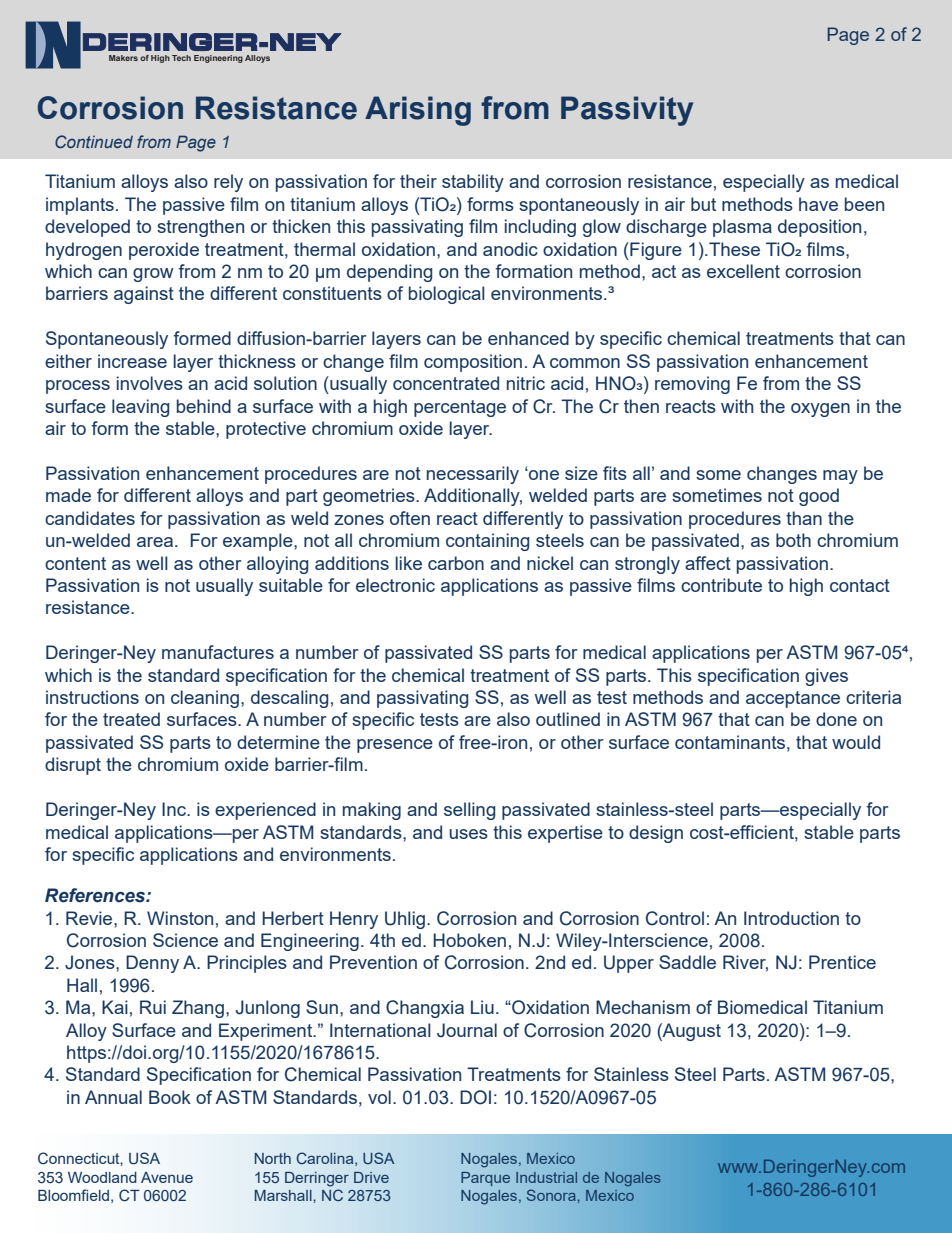  What do you see at coordinates (627, 111) in the document?
I see `Passivity` at bounding box center [627, 111].
